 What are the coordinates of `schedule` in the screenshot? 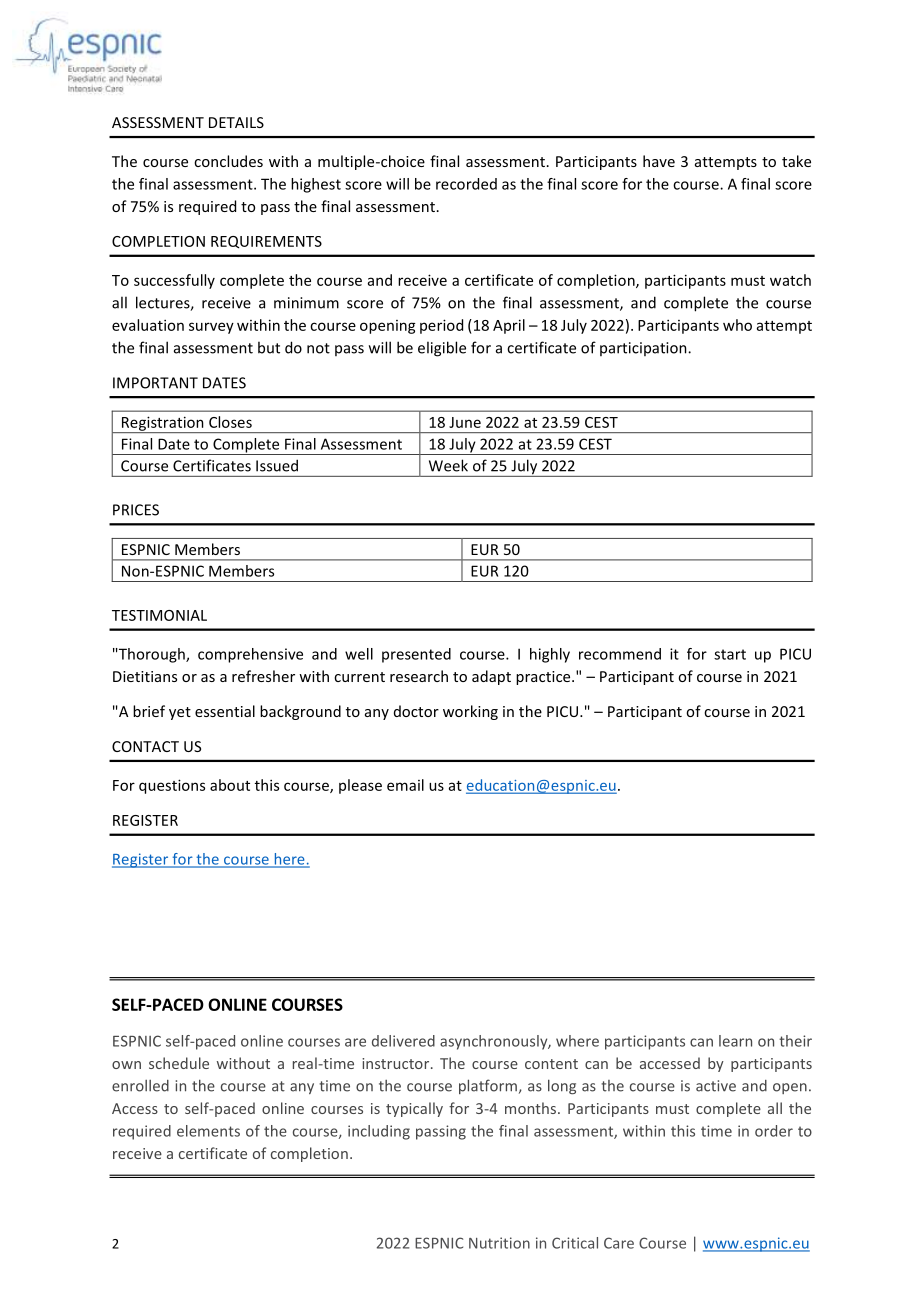 It's located at (179, 1063).
